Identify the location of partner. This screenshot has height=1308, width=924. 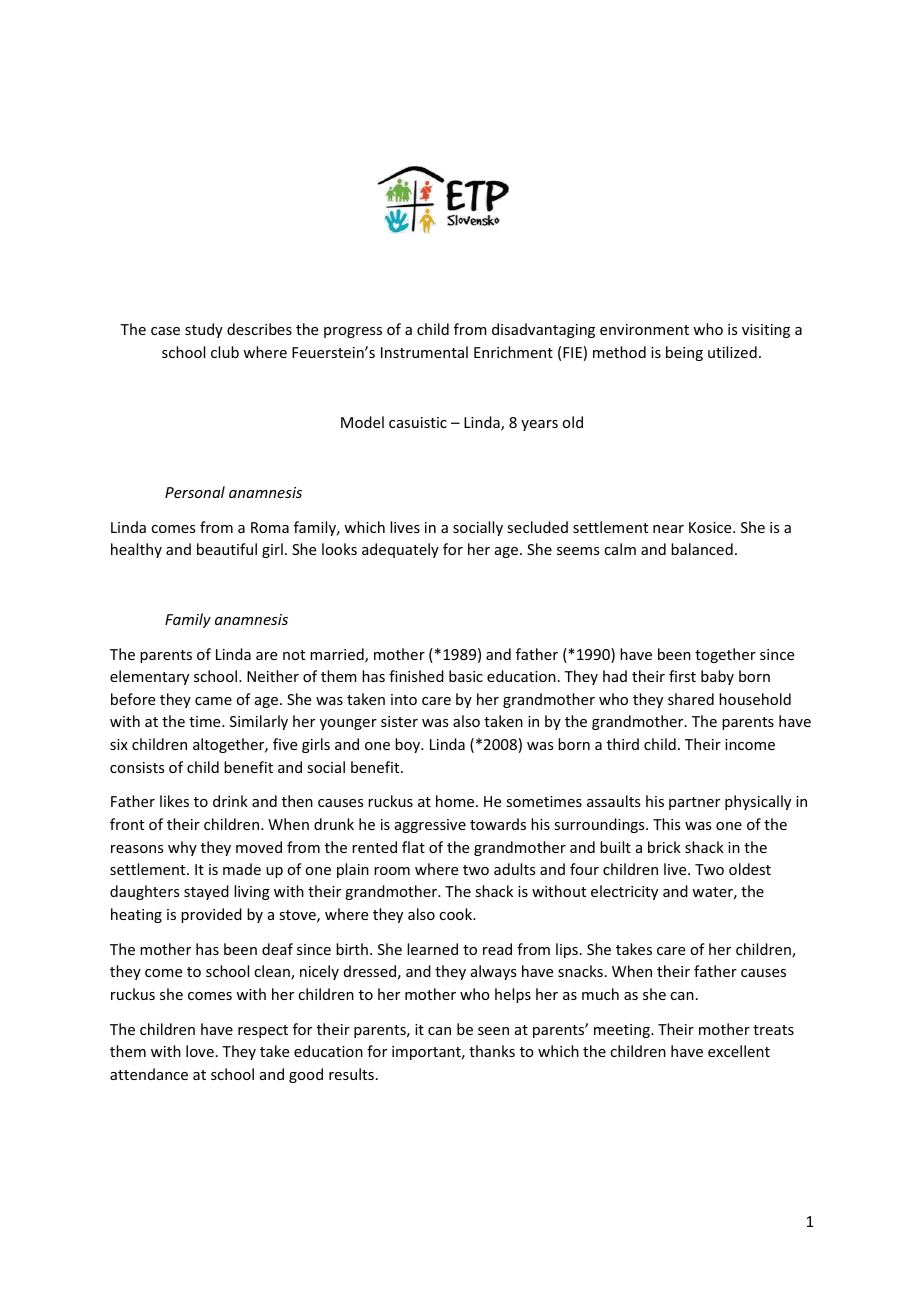
(694, 803).
